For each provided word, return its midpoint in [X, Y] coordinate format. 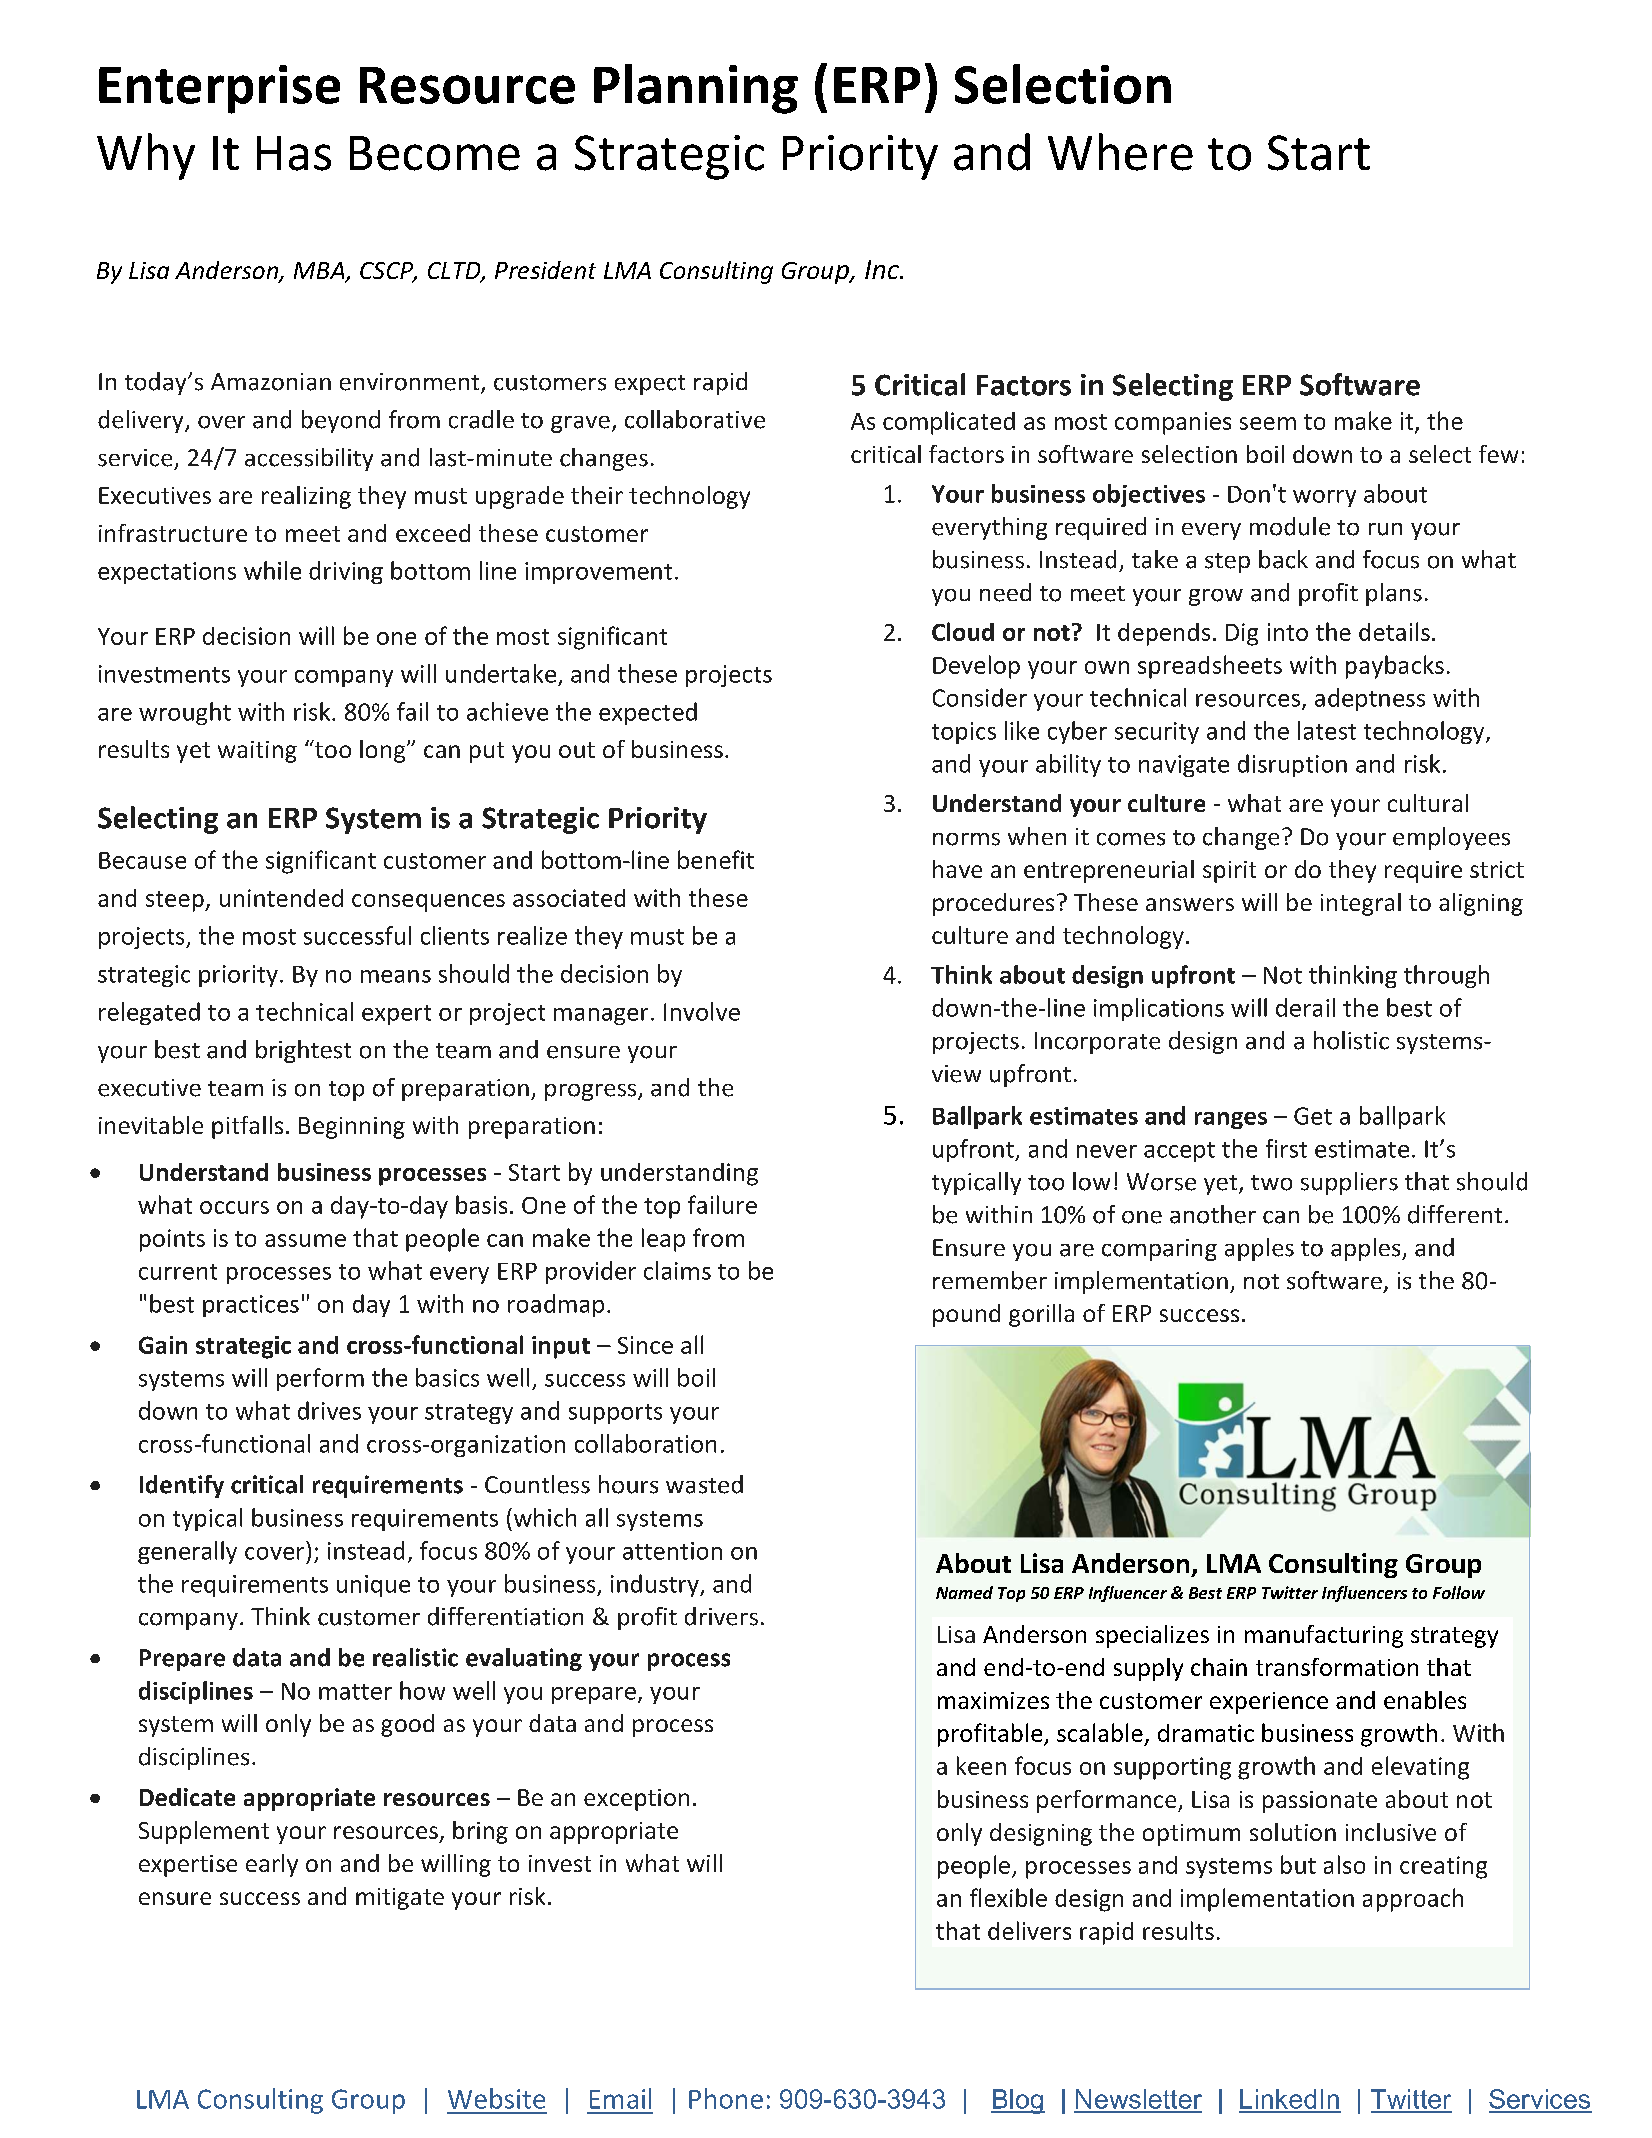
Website [496, 2098]
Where [1120, 152]
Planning [696, 89]
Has [294, 153]
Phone [726, 2098]
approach [1413, 1900]
